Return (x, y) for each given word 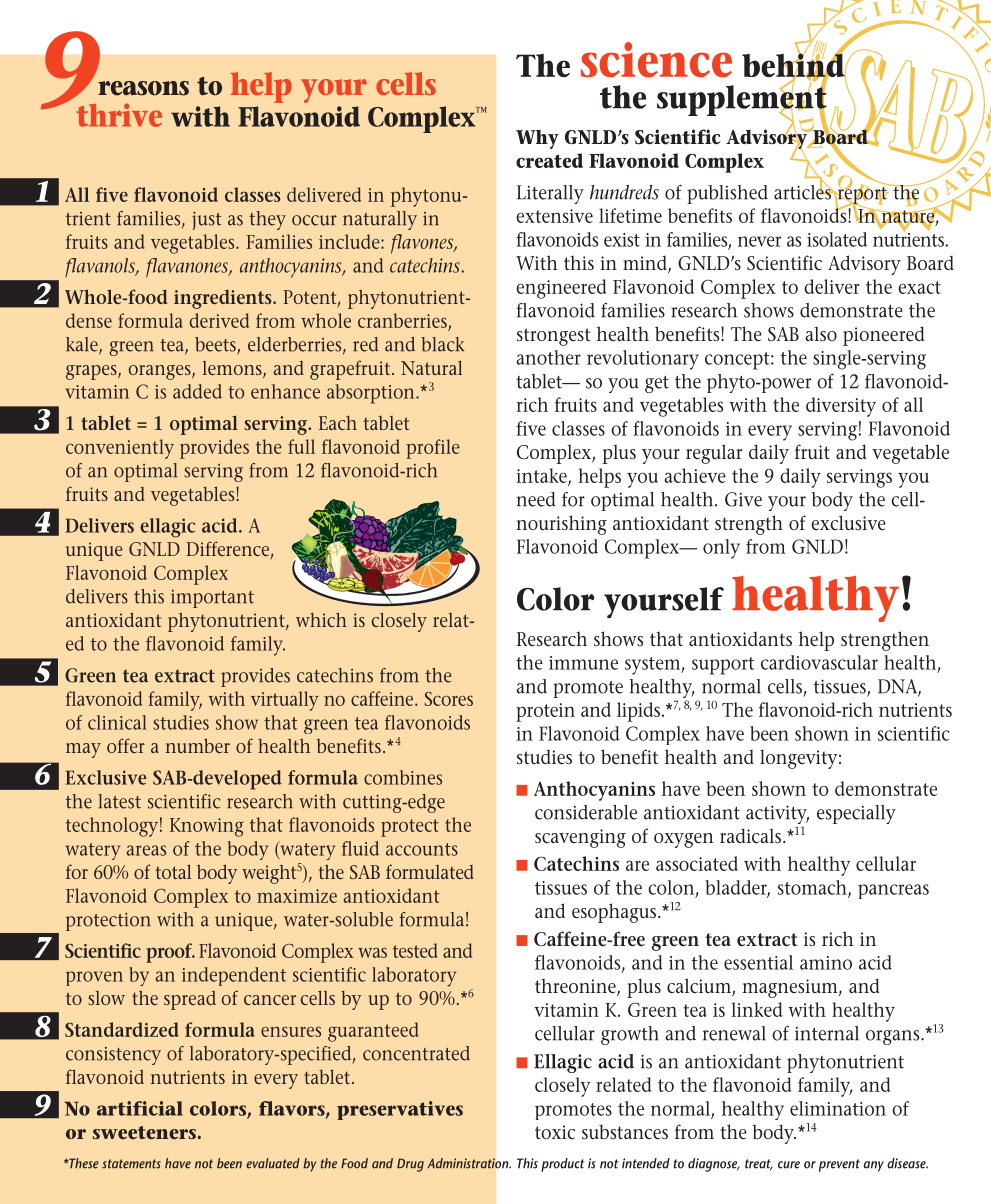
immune (583, 663)
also (821, 333)
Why (537, 139)
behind (794, 65)
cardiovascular (819, 662)
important (212, 599)
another (548, 357)
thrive (119, 115)
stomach (813, 888)
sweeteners (144, 1132)
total (173, 871)
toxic (555, 1132)
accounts (422, 849)
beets (216, 345)
